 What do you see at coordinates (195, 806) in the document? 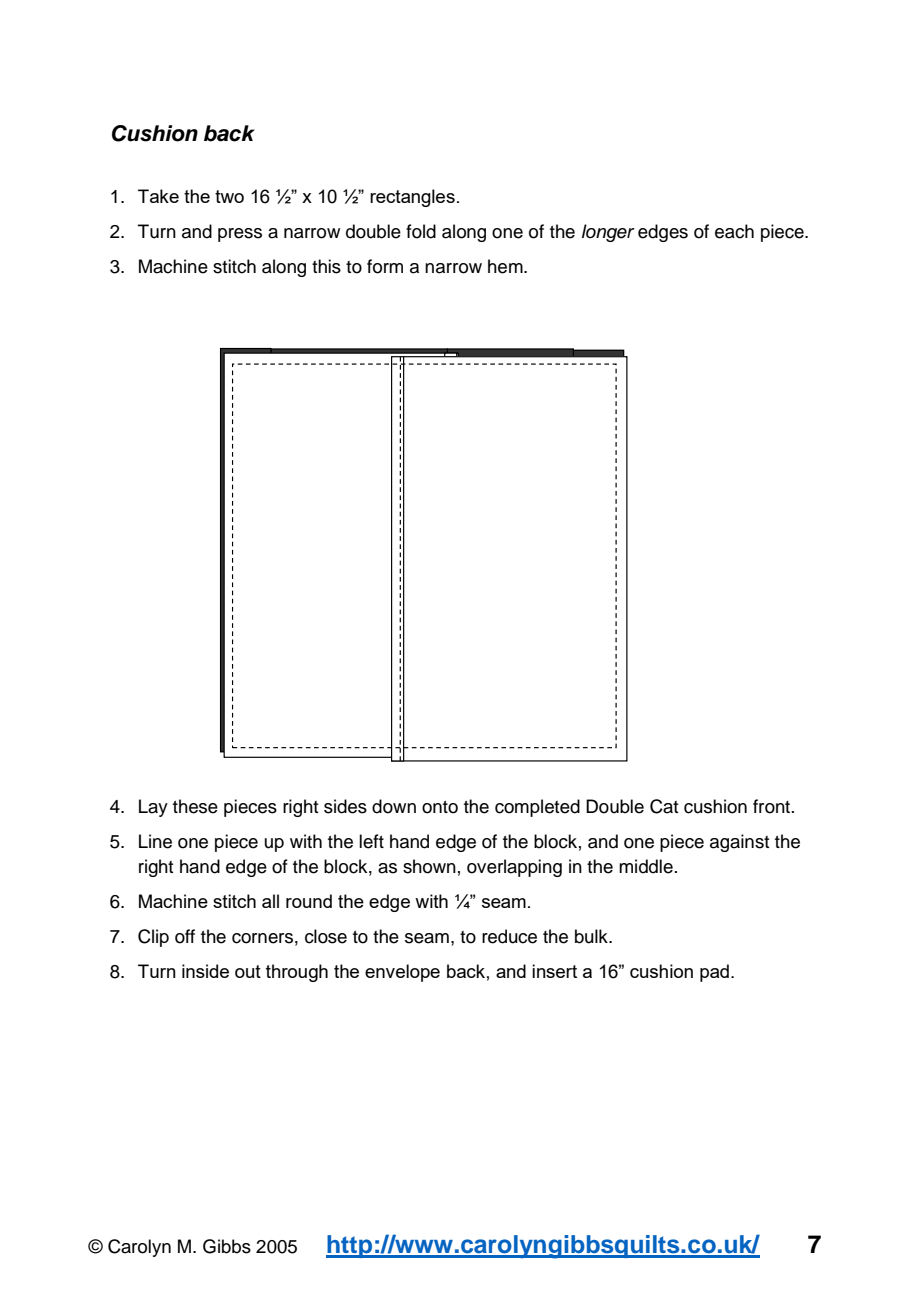
I see `these` at bounding box center [195, 806].
